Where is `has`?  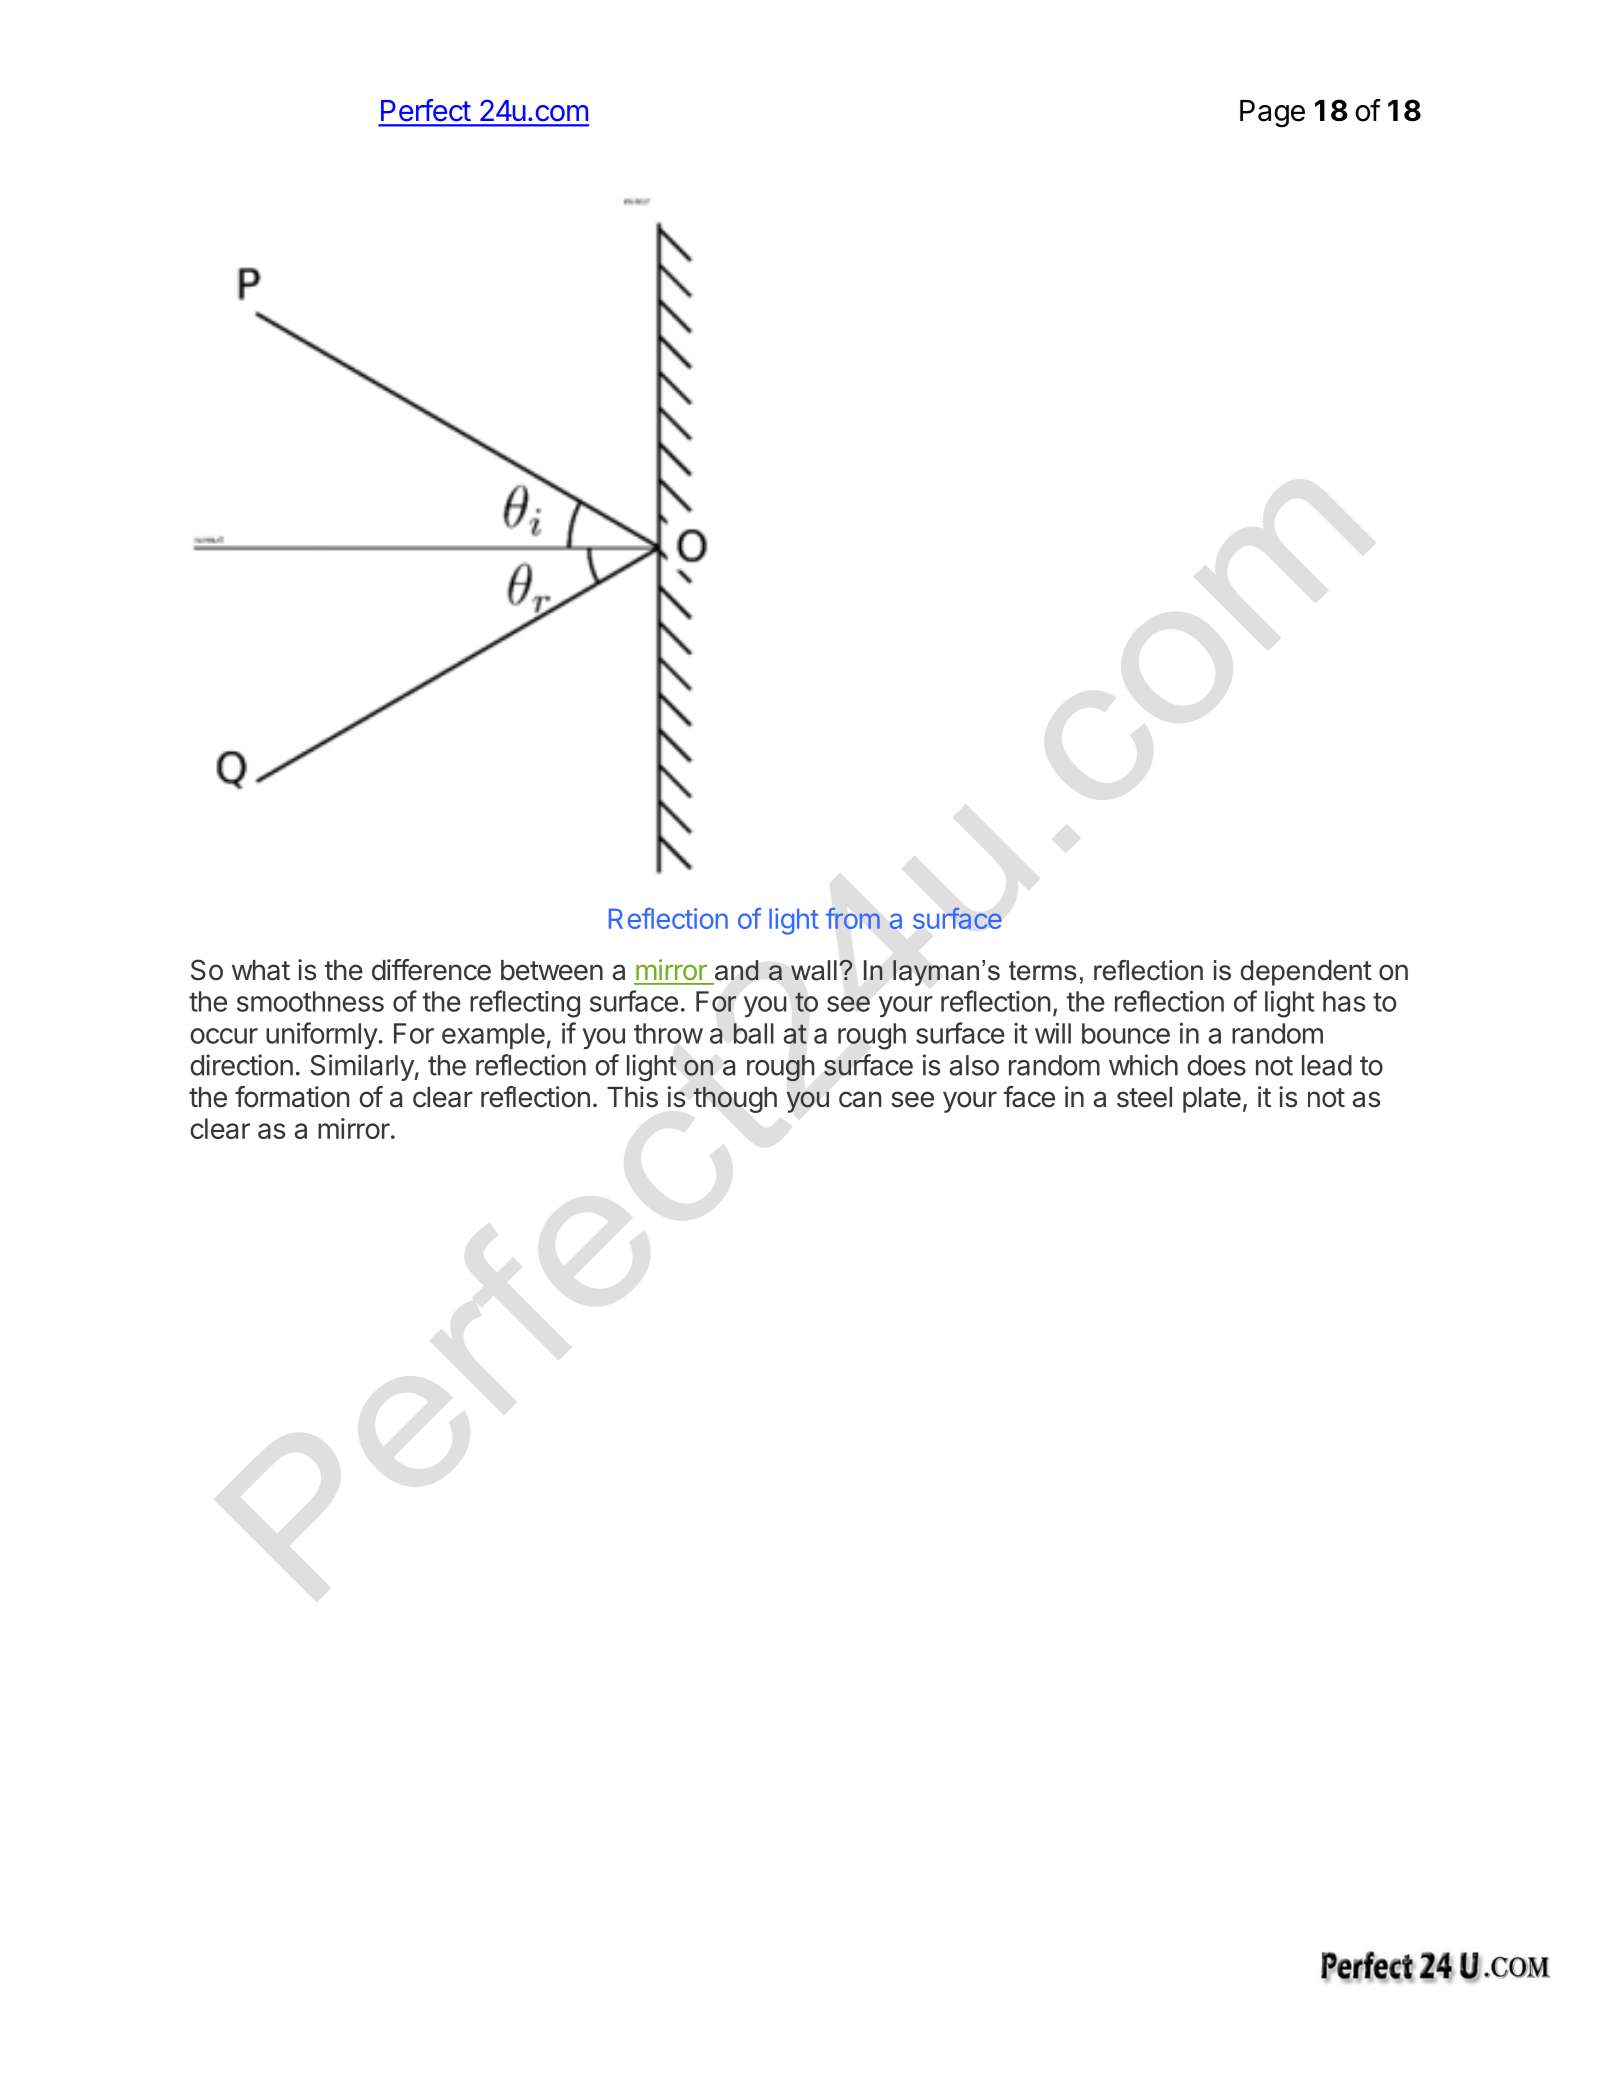 has is located at coordinates (1344, 1001).
